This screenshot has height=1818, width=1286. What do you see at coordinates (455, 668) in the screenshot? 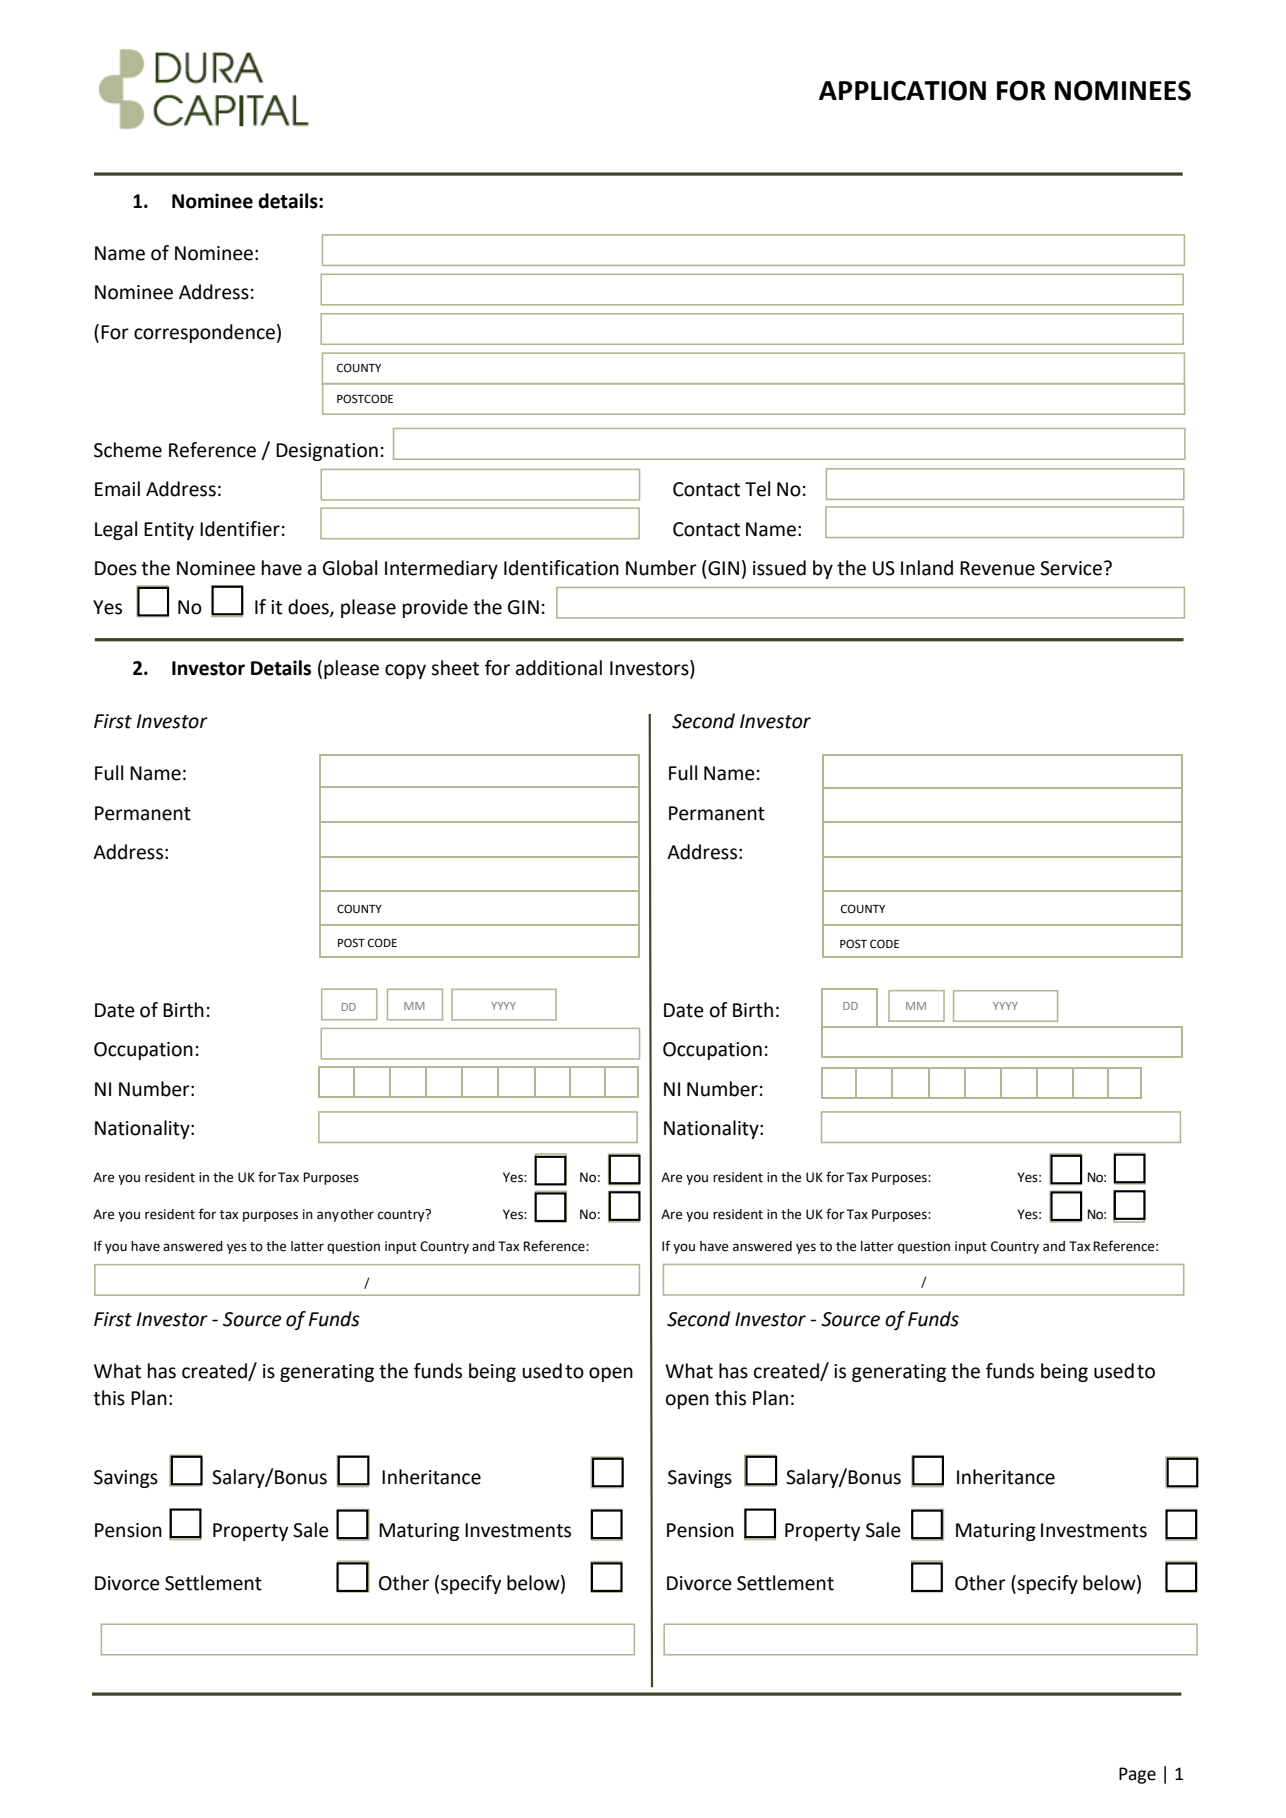
I see `sheet` at bounding box center [455, 668].
